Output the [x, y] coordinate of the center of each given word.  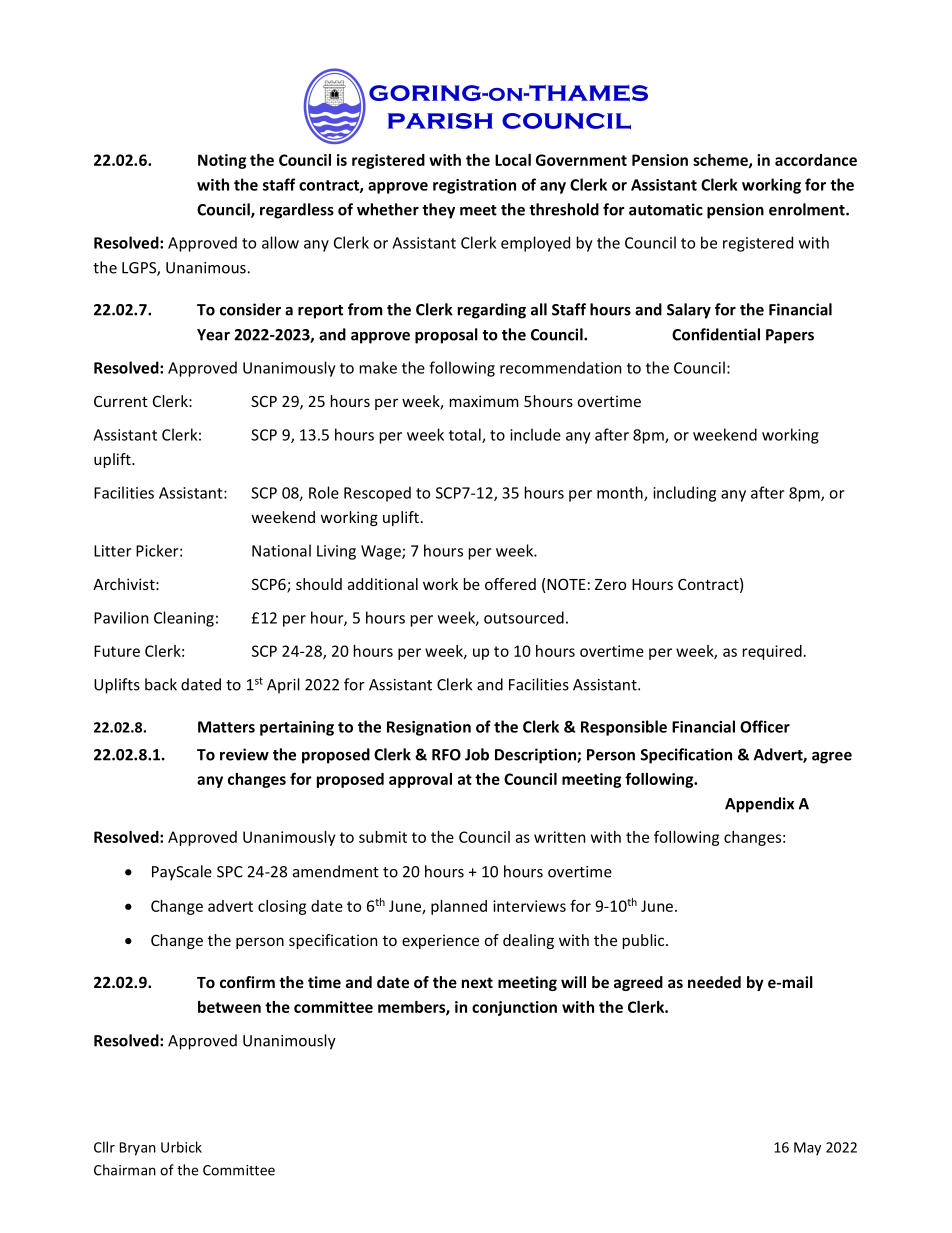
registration [474, 186]
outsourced [524, 617]
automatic [666, 209]
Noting [222, 161]
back [161, 684]
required [772, 652]
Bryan [138, 1149]
